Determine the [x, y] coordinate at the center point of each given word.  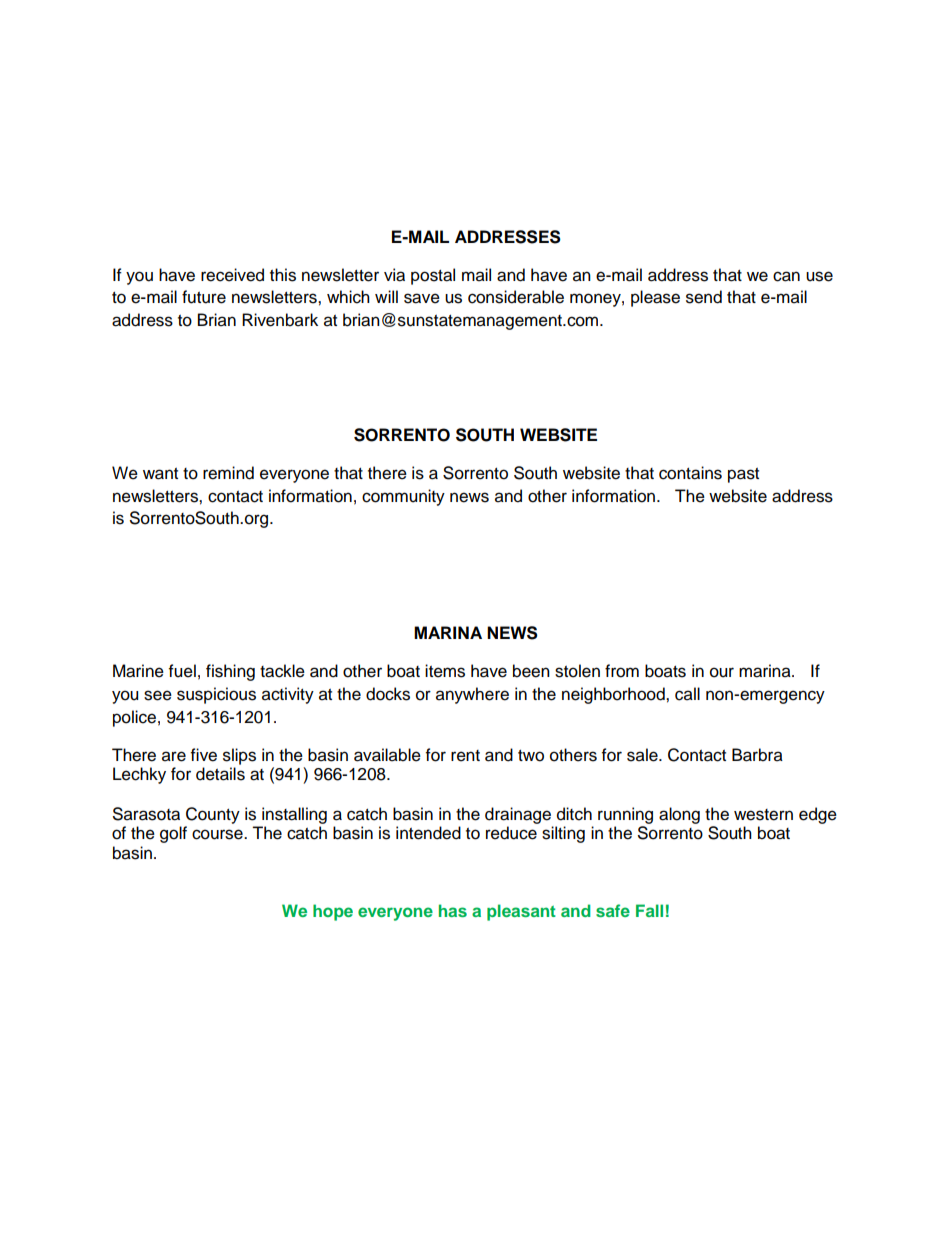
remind [228, 473]
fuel [182, 671]
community [403, 497]
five [204, 755]
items [445, 671]
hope [333, 912]
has [453, 910]
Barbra [757, 755]
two [531, 756]
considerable [516, 297]
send [704, 297]
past [743, 475]
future [204, 297]
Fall [649, 910]
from [622, 671]
